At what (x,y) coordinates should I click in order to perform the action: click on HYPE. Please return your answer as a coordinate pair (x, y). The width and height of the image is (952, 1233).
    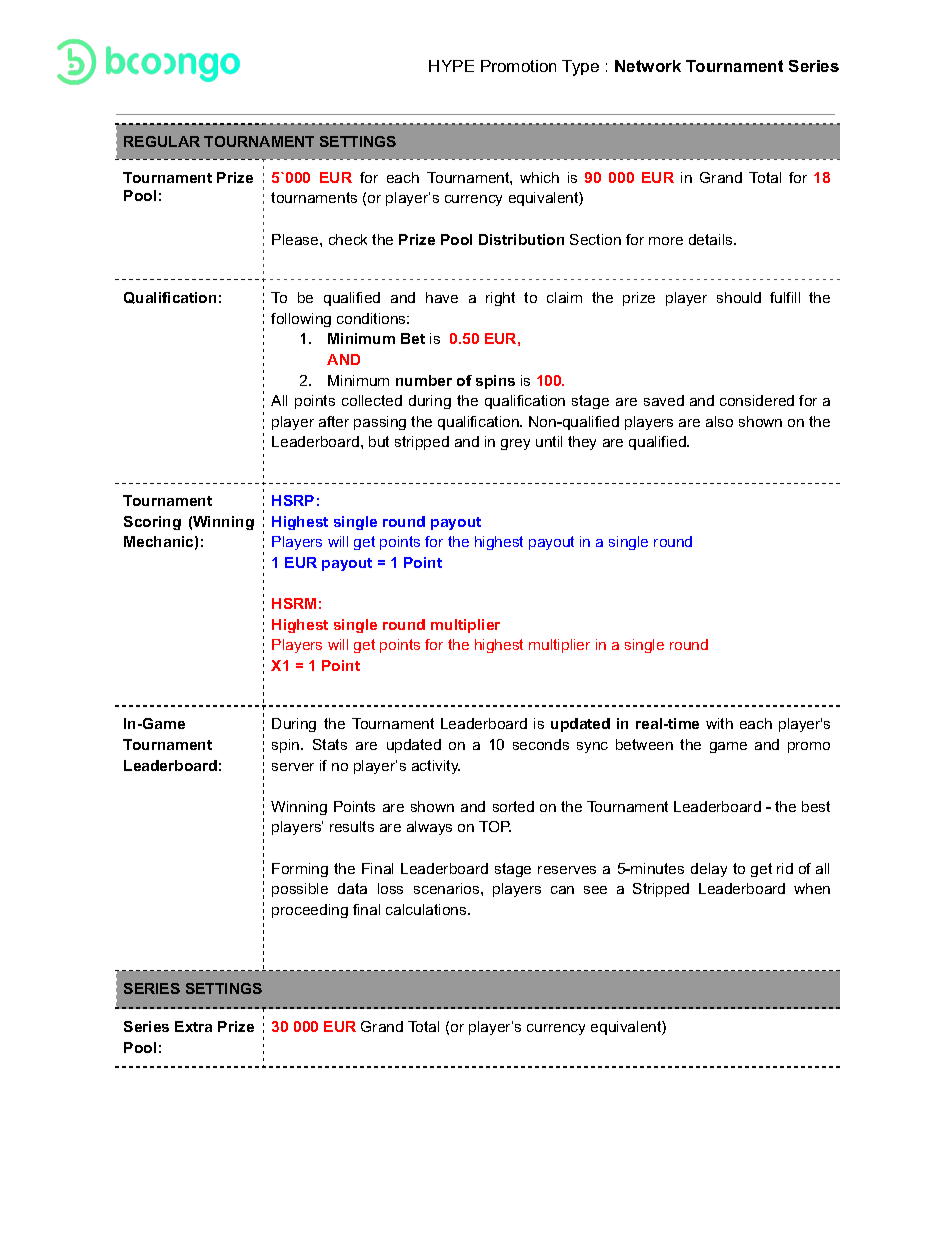
    Looking at the image, I should click on (451, 66).
